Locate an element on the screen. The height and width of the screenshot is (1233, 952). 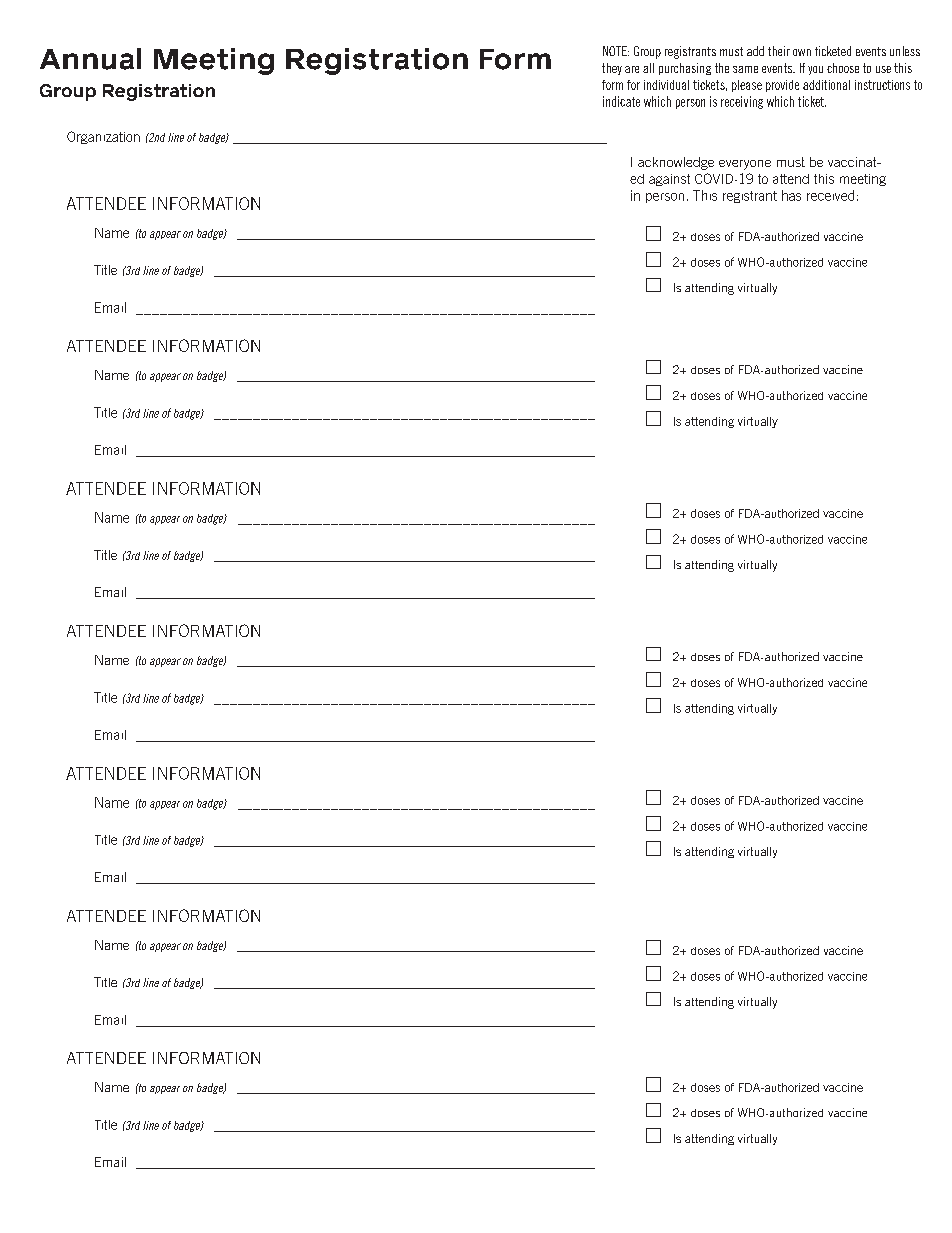
Annual is located at coordinates (90, 59).
